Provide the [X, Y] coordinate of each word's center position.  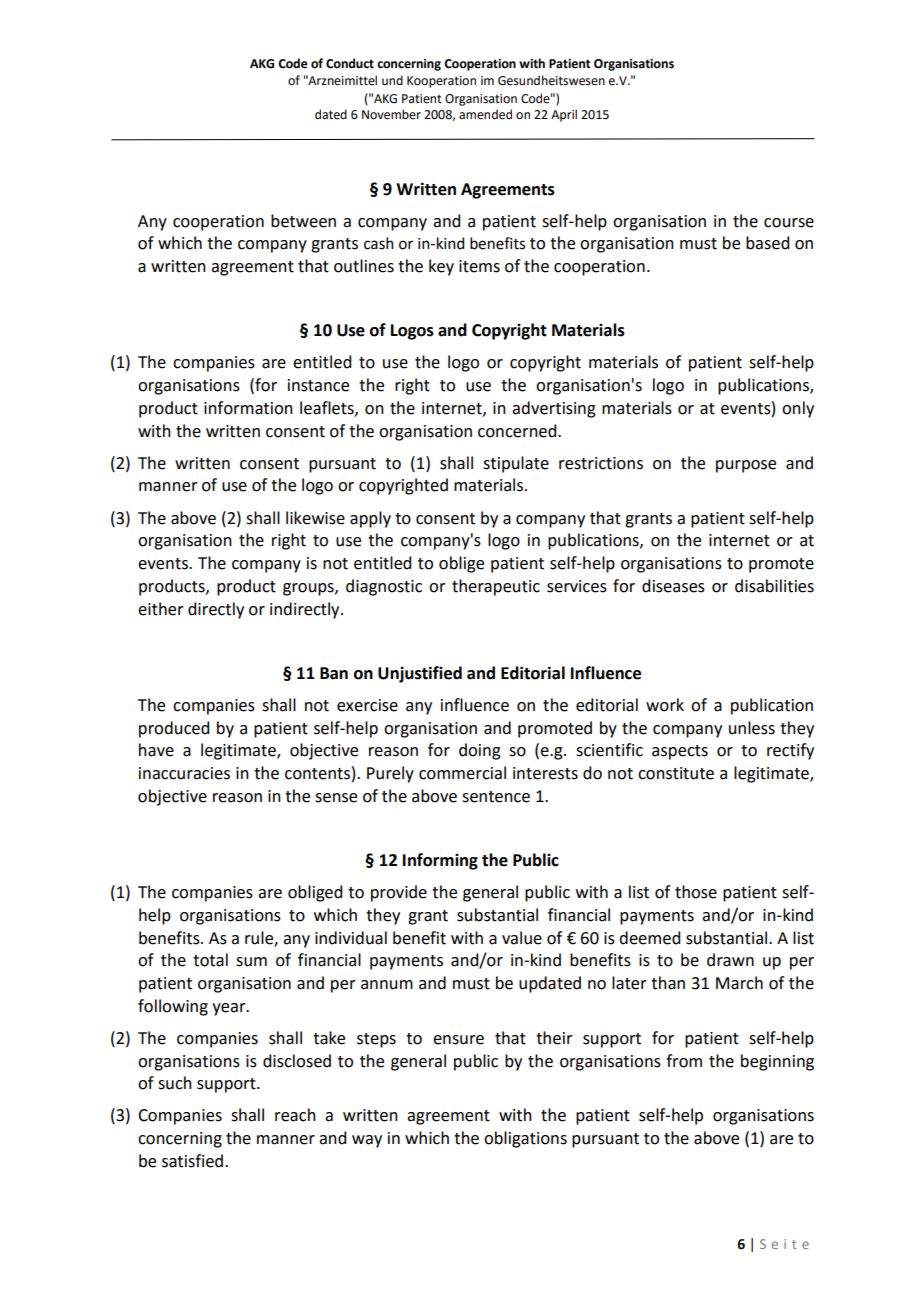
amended [485, 114]
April [564, 115]
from [684, 1061]
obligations [525, 1139]
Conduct [350, 63]
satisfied [194, 1161]
